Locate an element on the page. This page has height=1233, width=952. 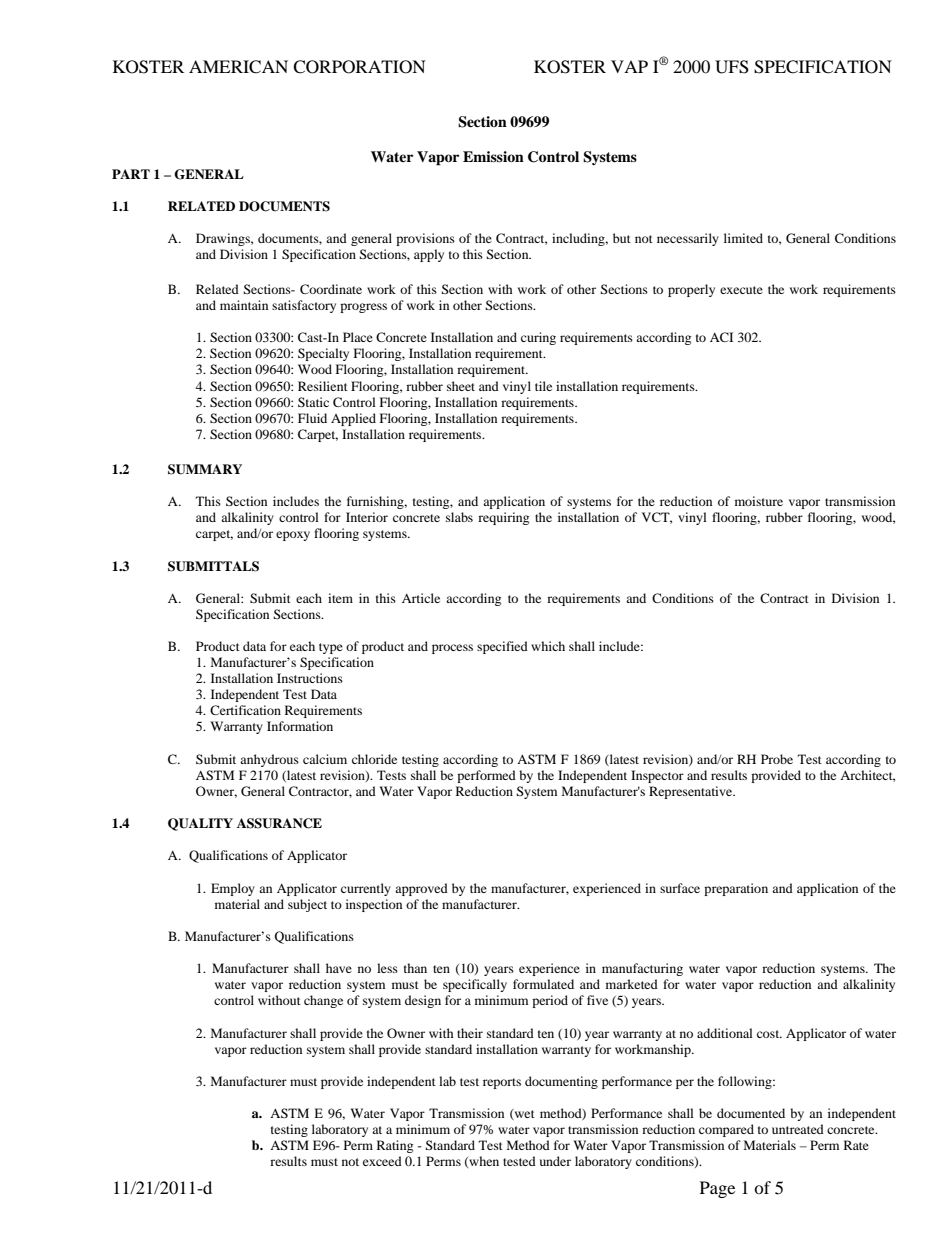
AMERICAN is located at coordinates (238, 67).
